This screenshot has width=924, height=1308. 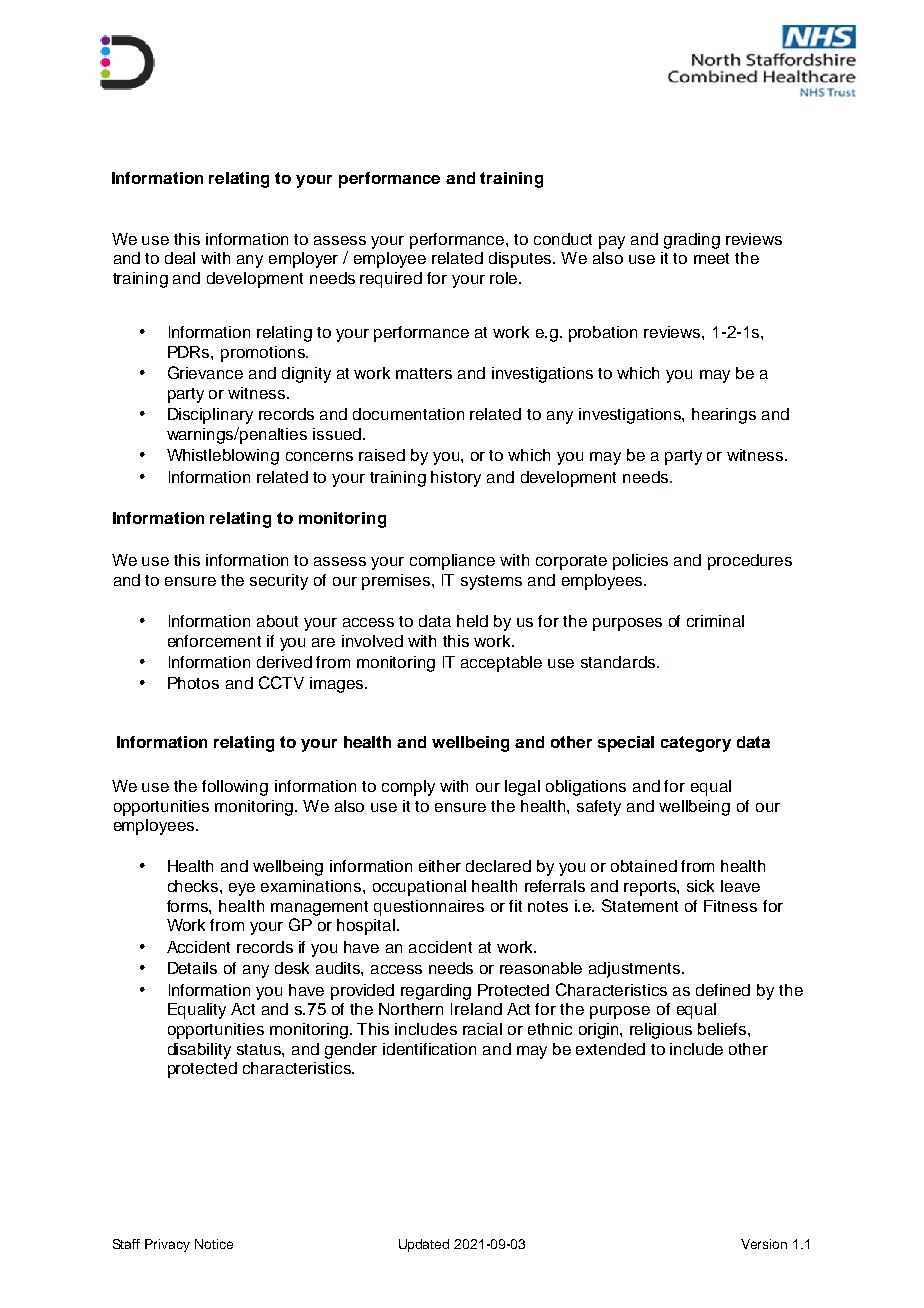 What do you see at coordinates (235, 788) in the screenshot?
I see `following` at bounding box center [235, 788].
